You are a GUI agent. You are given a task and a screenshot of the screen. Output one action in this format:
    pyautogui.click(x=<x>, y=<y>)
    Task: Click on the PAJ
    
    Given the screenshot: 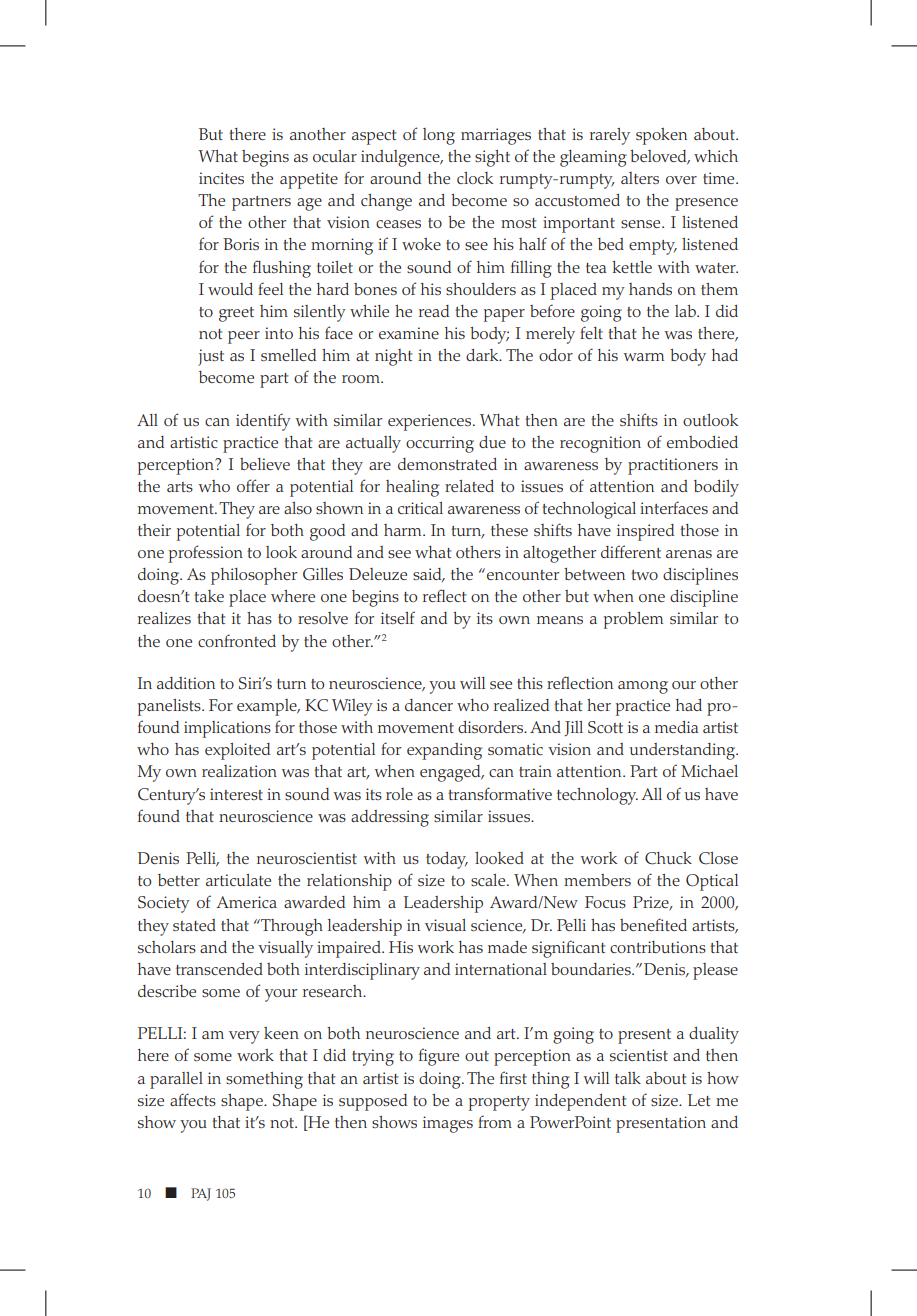 What is the action you would take?
    pyautogui.click(x=201, y=1194)
